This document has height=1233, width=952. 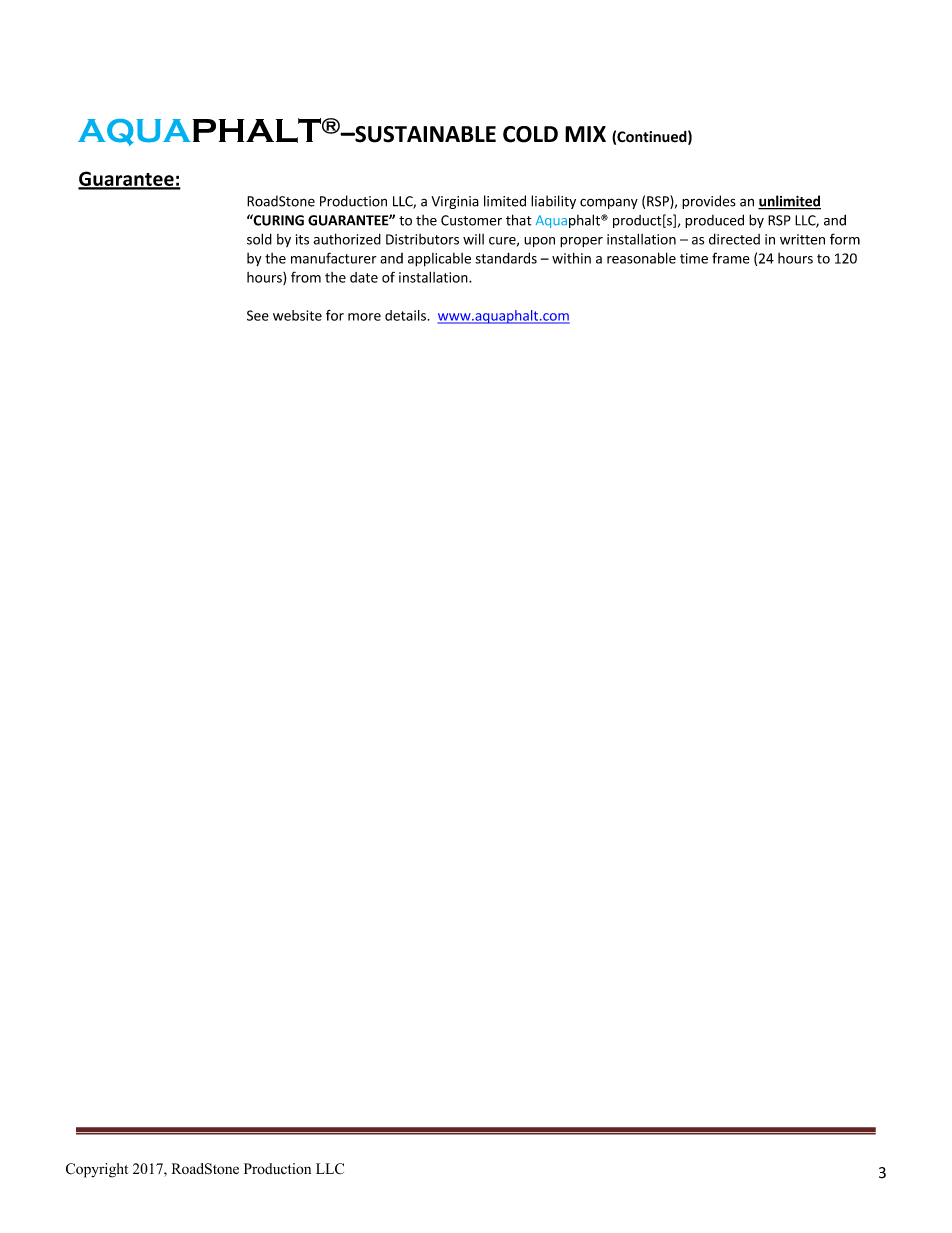 What do you see at coordinates (258, 315) in the document?
I see `See` at bounding box center [258, 315].
